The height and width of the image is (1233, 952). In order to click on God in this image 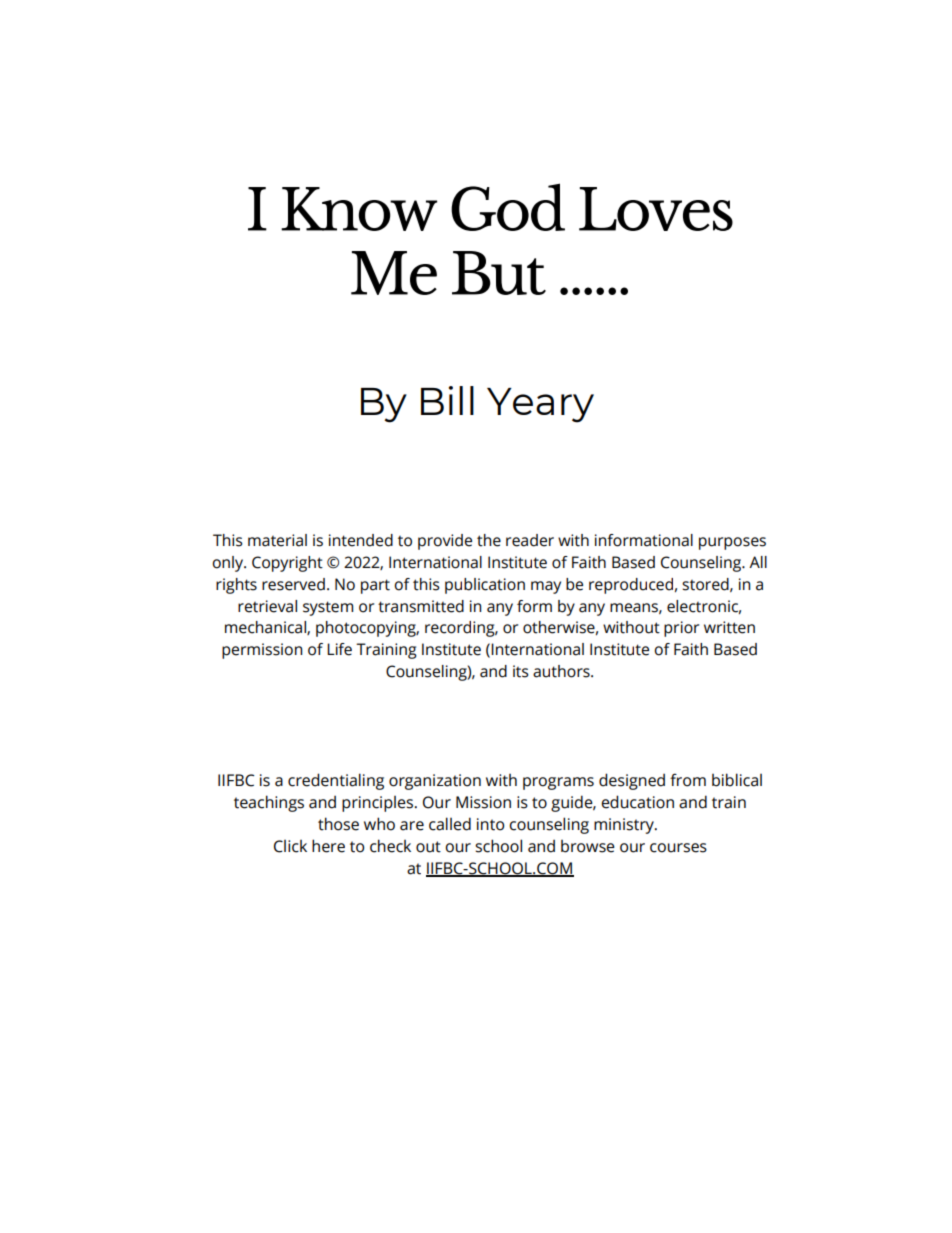, I will do `click(508, 207)`.
